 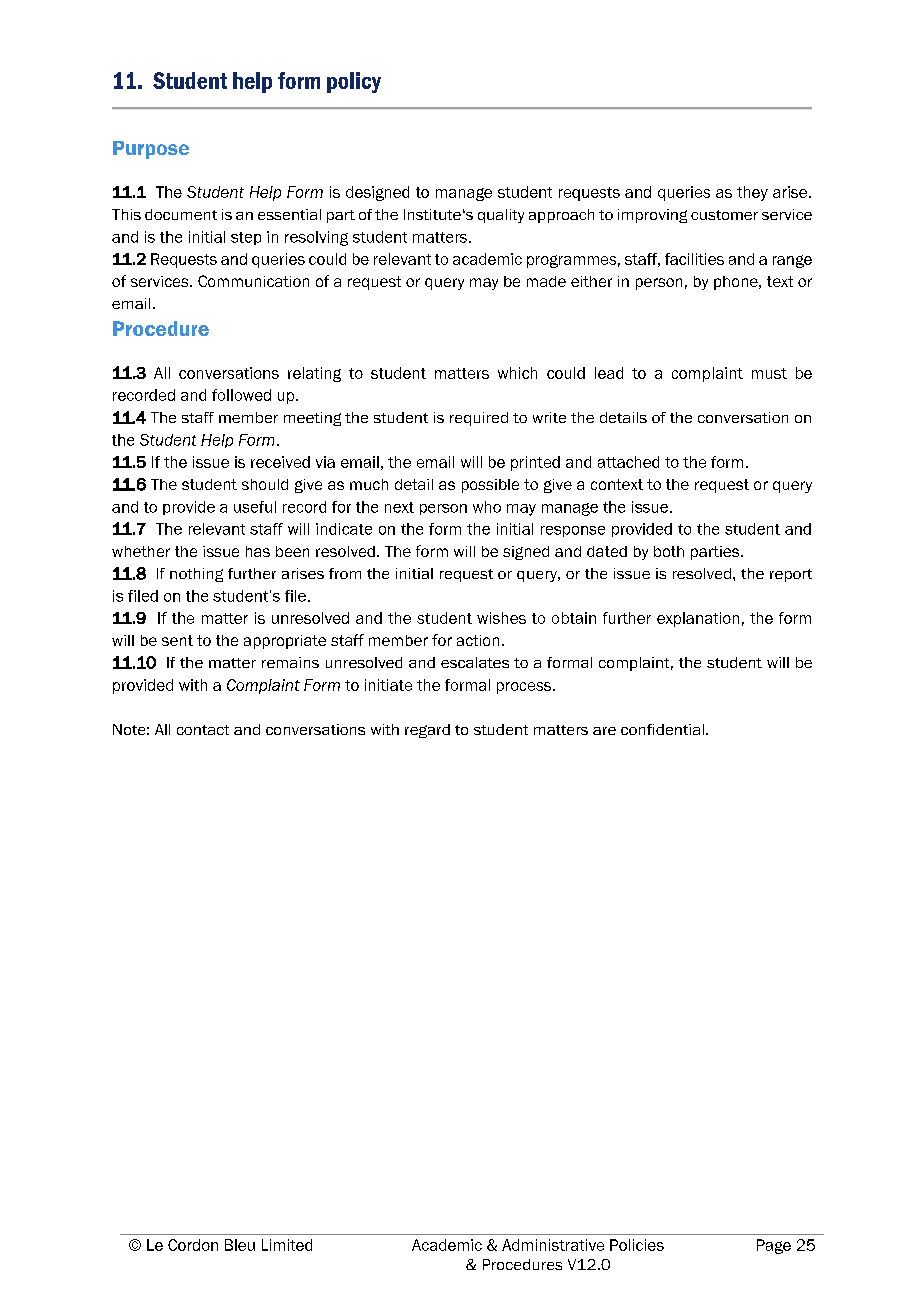 What do you see at coordinates (203, 730) in the screenshot?
I see `contact` at bounding box center [203, 730].
